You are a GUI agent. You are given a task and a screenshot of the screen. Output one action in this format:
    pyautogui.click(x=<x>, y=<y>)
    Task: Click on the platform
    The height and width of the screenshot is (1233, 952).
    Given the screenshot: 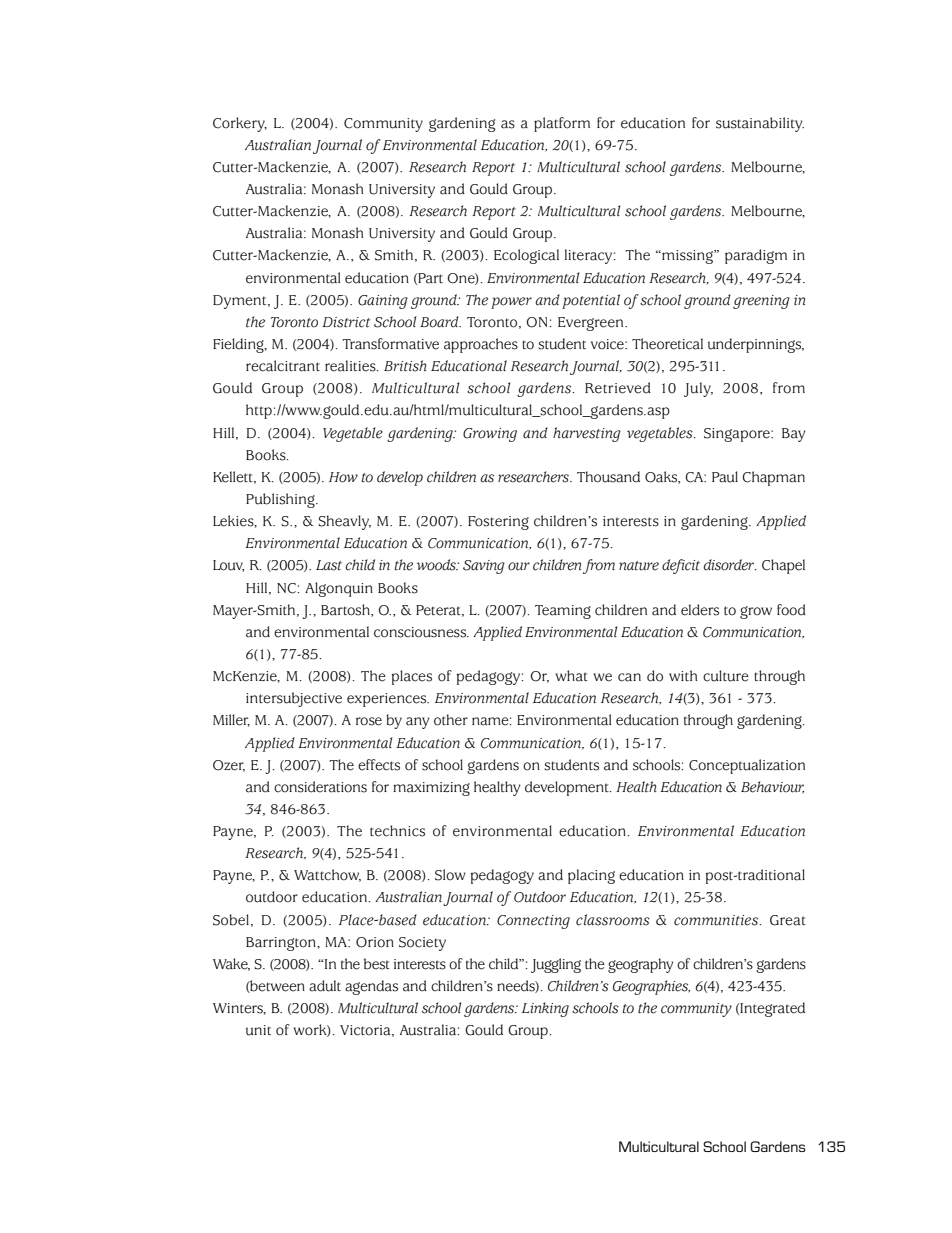 What is the action you would take?
    pyautogui.click(x=562, y=124)
